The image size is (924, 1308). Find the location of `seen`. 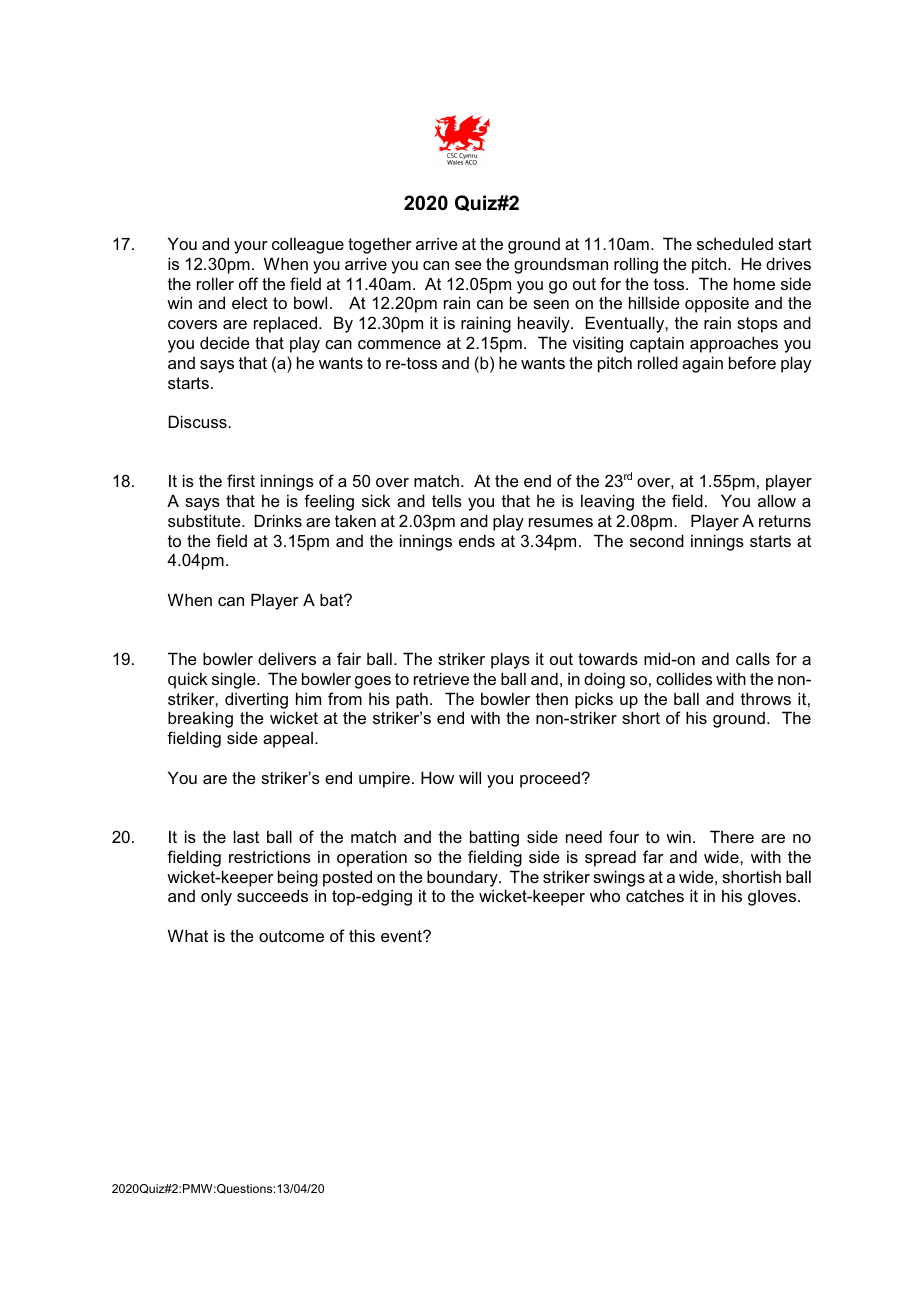

seen is located at coordinates (551, 304).
